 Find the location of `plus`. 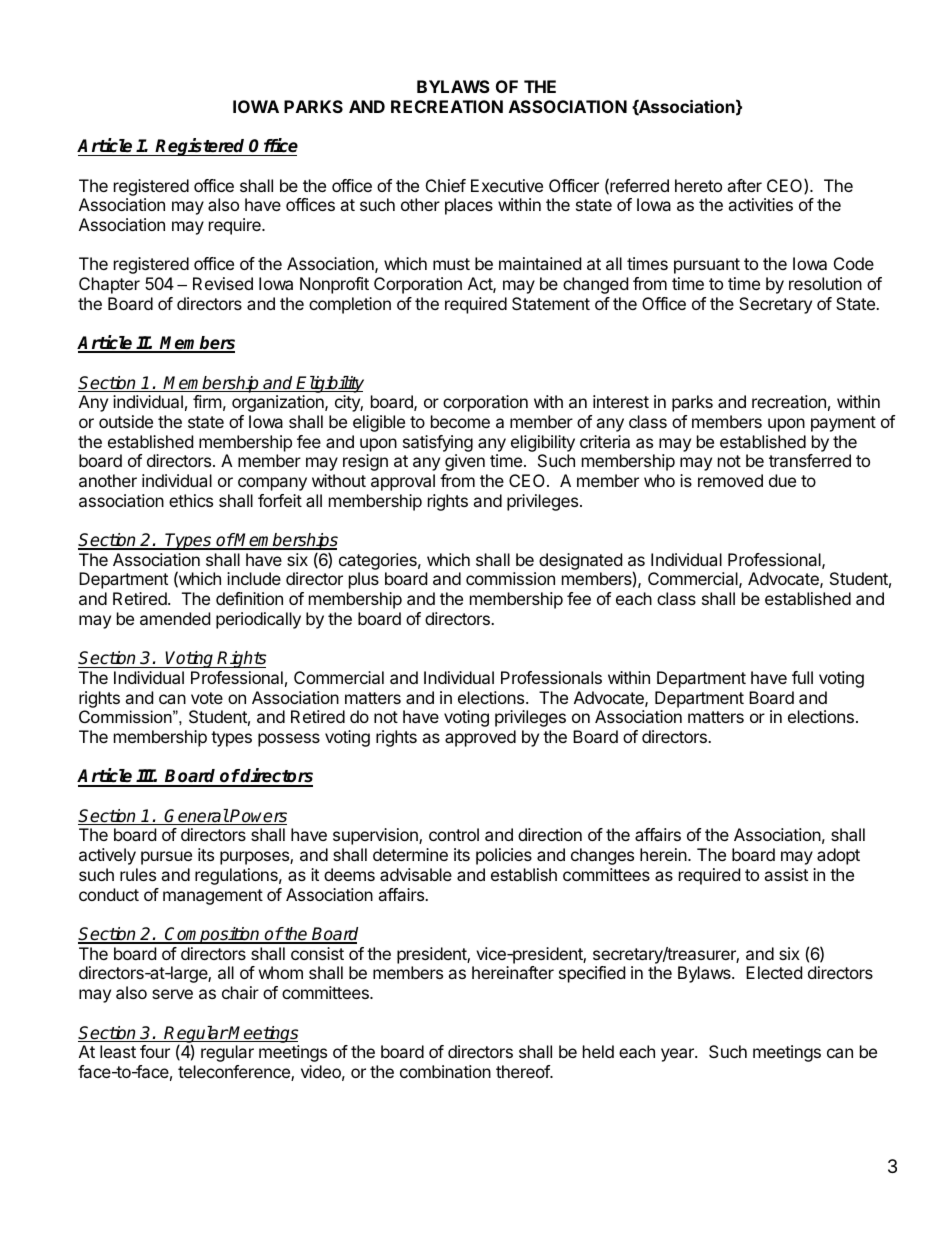

plus is located at coordinates (364, 580).
